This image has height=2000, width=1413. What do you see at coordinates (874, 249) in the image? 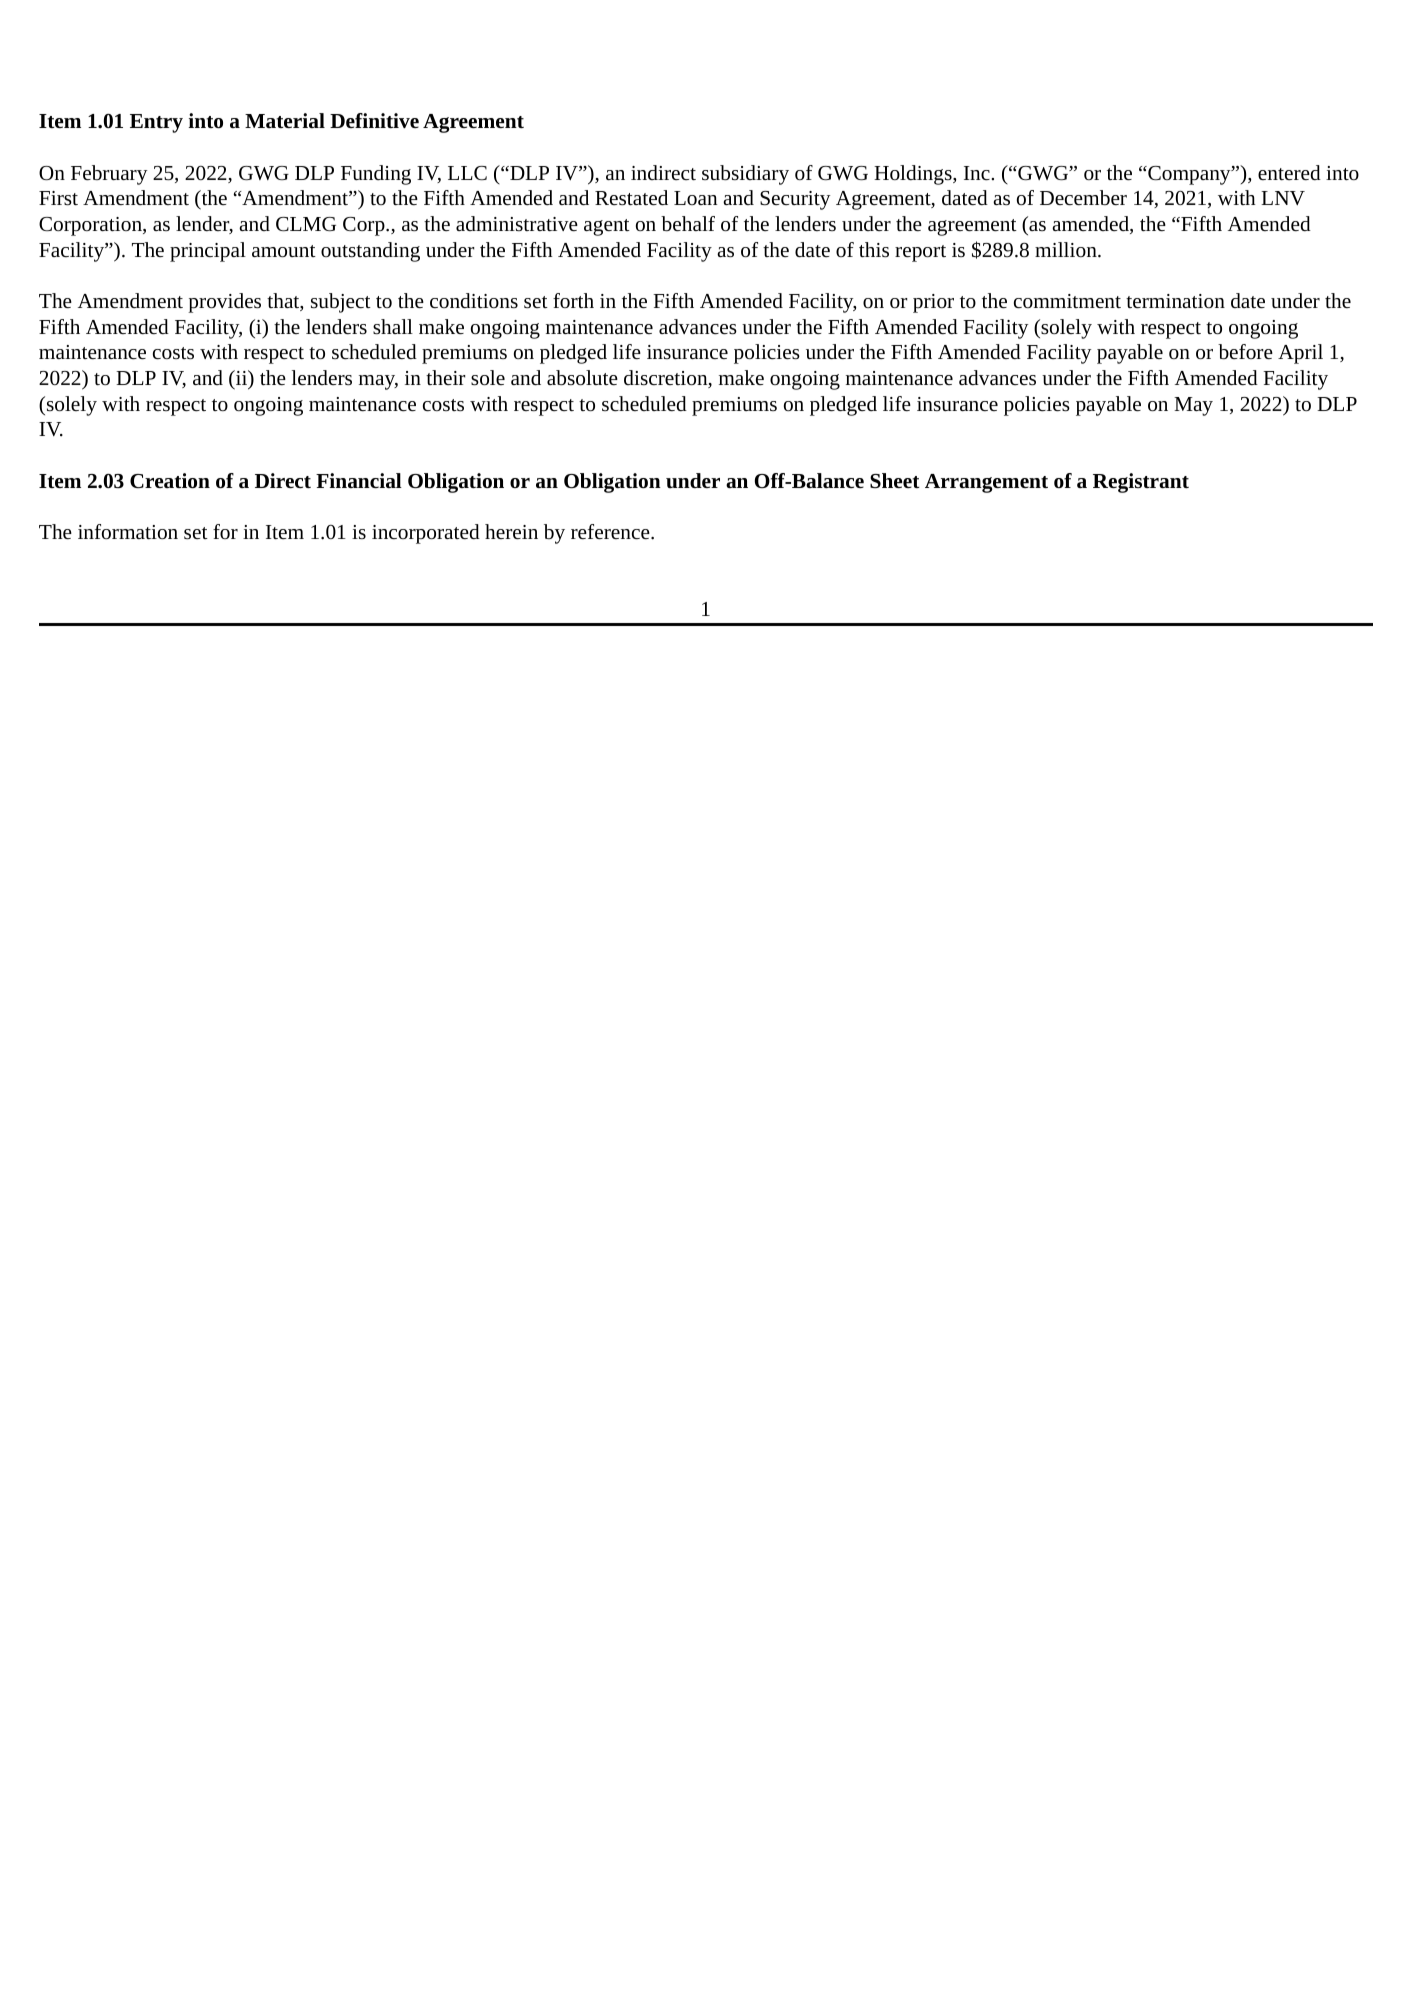
I see `this` at bounding box center [874, 249].
